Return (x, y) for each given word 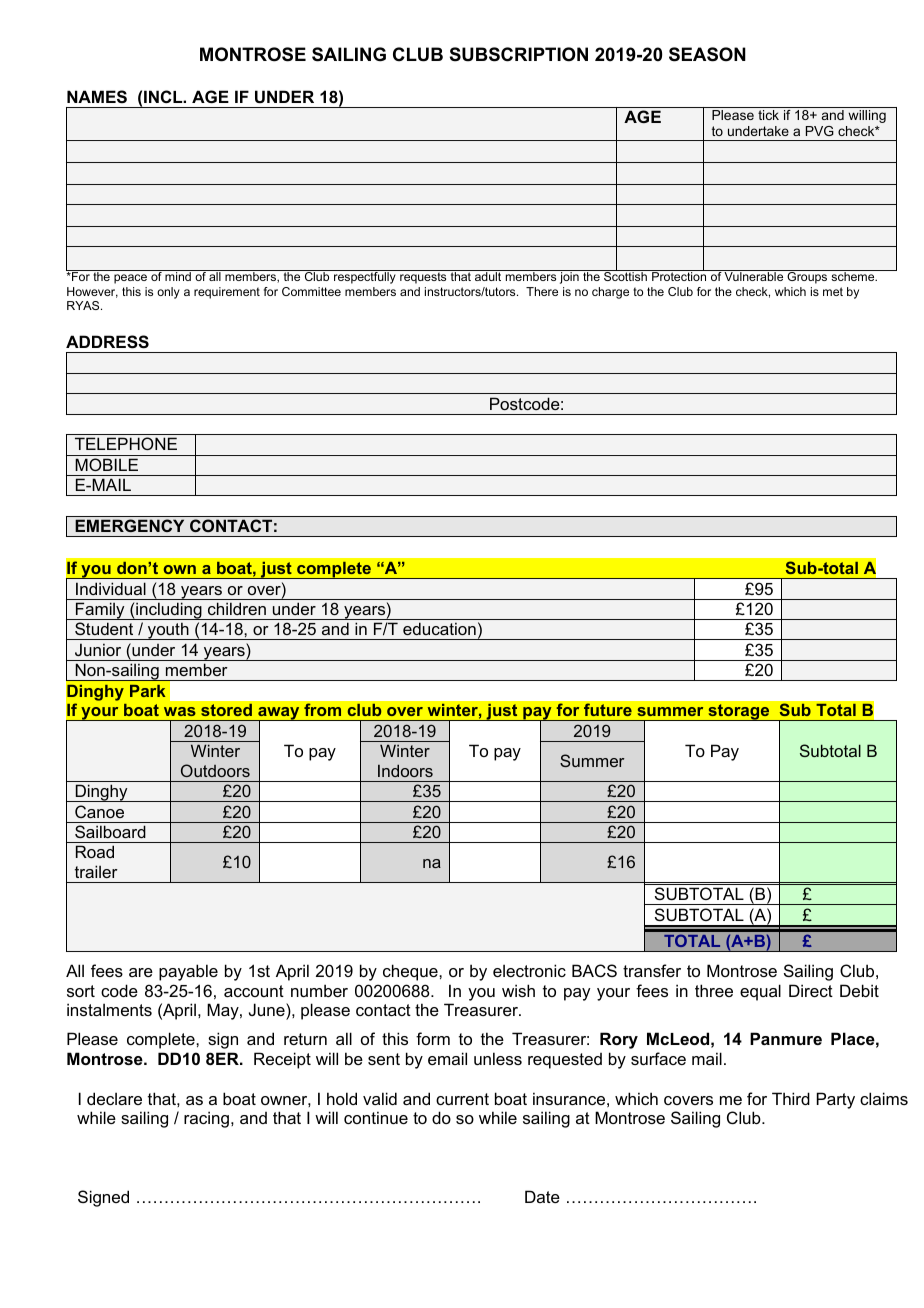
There (542, 291)
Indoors (405, 770)
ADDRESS (107, 342)
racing (206, 1119)
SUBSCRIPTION (519, 54)
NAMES (97, 97)
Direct (811, 990)
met (833, 291)
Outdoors (215, 770)
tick (768, 115)
